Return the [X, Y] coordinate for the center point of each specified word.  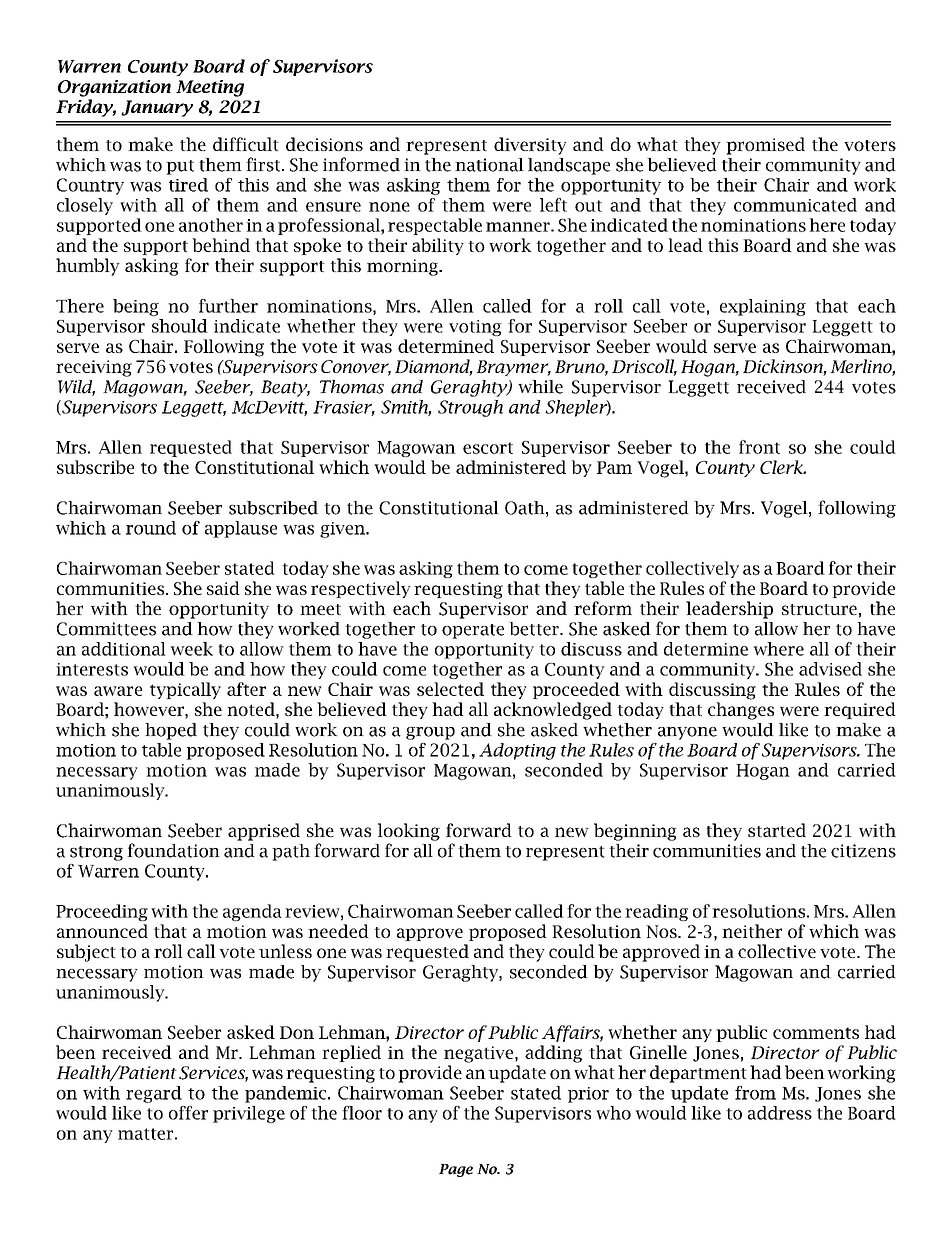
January [157, 108]
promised [765, 146]
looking [409, 832]
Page [456, 1170]
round [151, 528]
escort [488, 448]
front [759, 447]
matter [145, 1134]
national [489, 165]
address [780, 1113]
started [777, 830]
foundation [173, 850]
